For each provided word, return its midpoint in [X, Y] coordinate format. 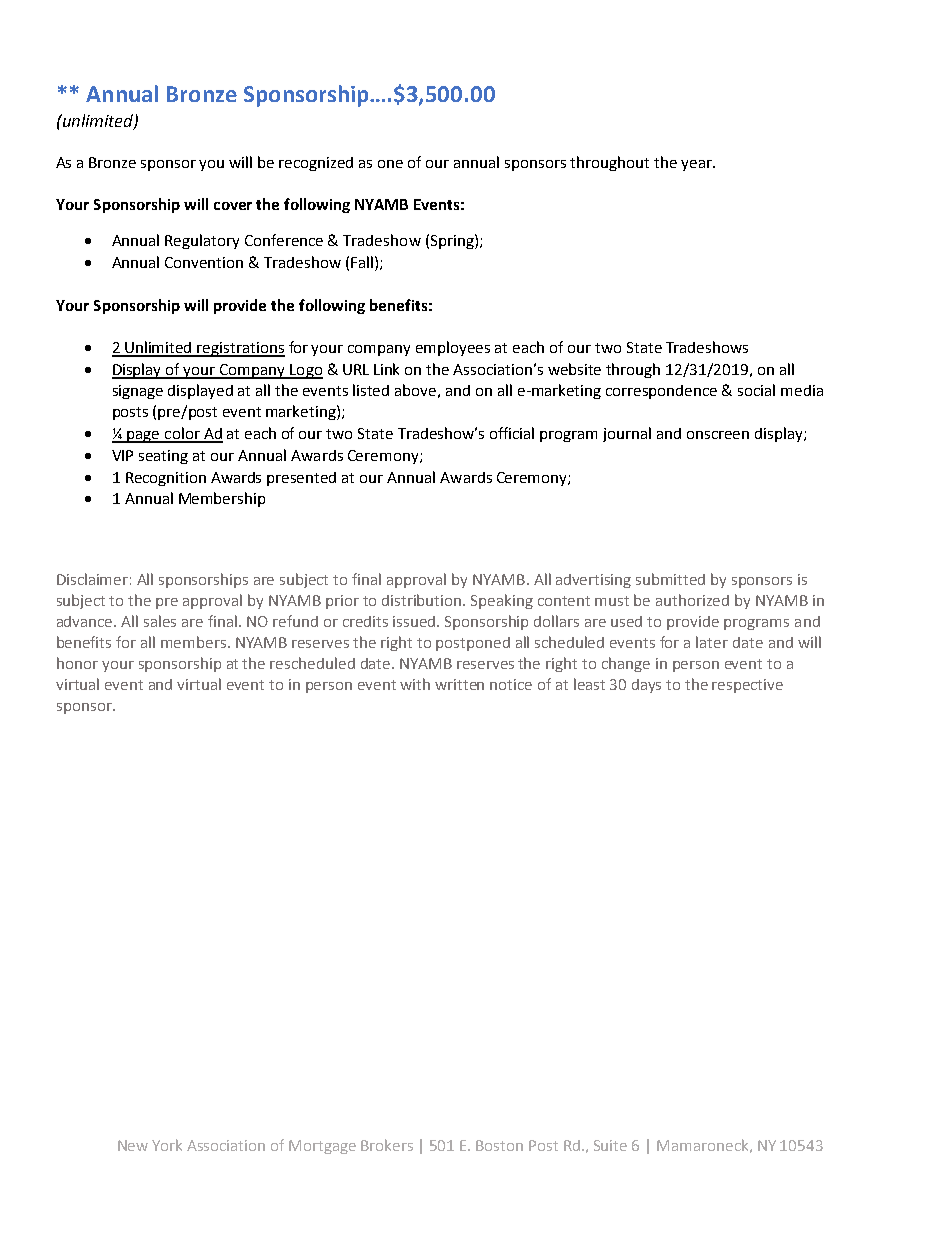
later [712, 642]
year [697, 165]
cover [233, 206]
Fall [362, 262]
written [459, 684]
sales [160, 621]
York [167, 1145]
